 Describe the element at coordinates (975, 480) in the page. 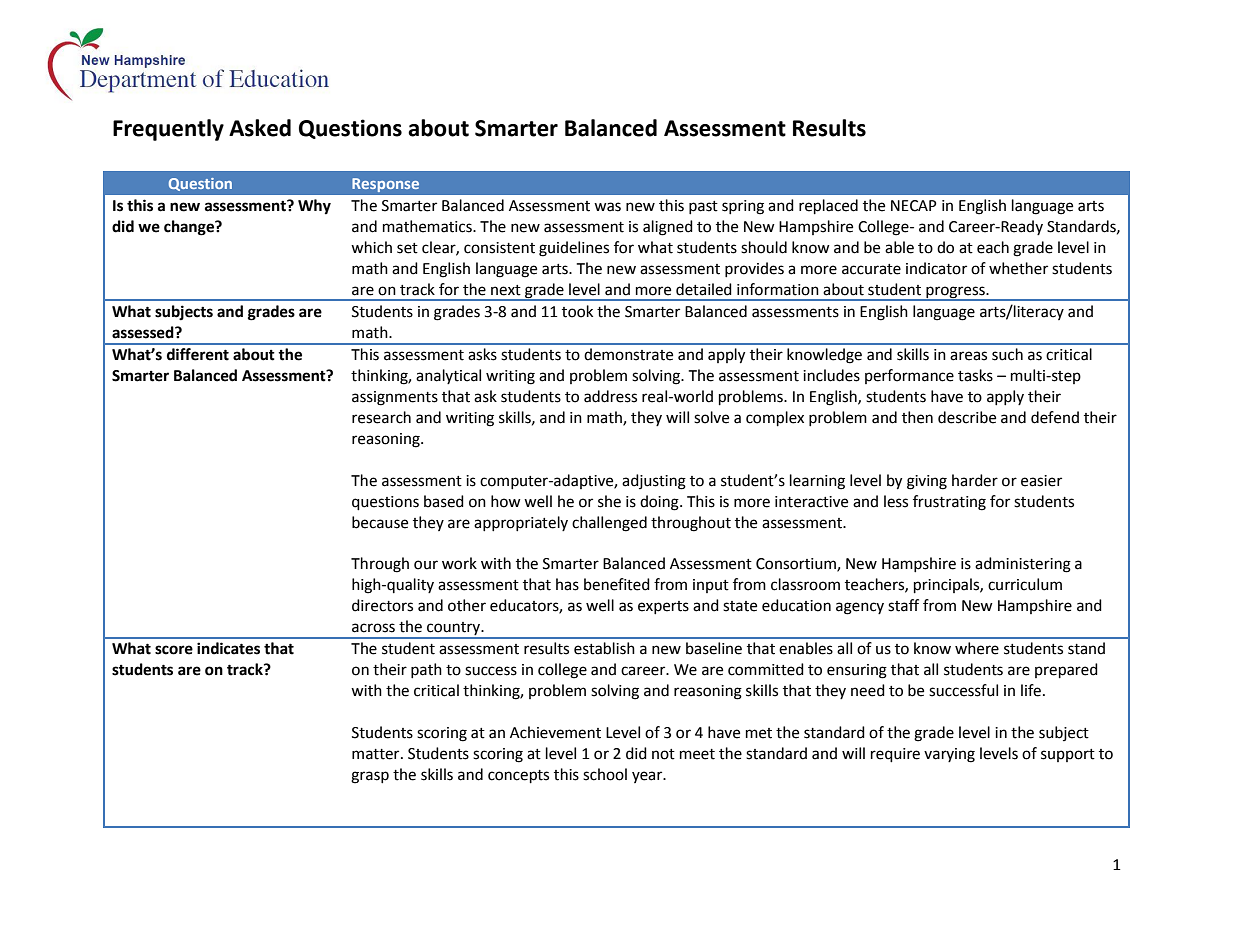

I see `harder` at that location.
